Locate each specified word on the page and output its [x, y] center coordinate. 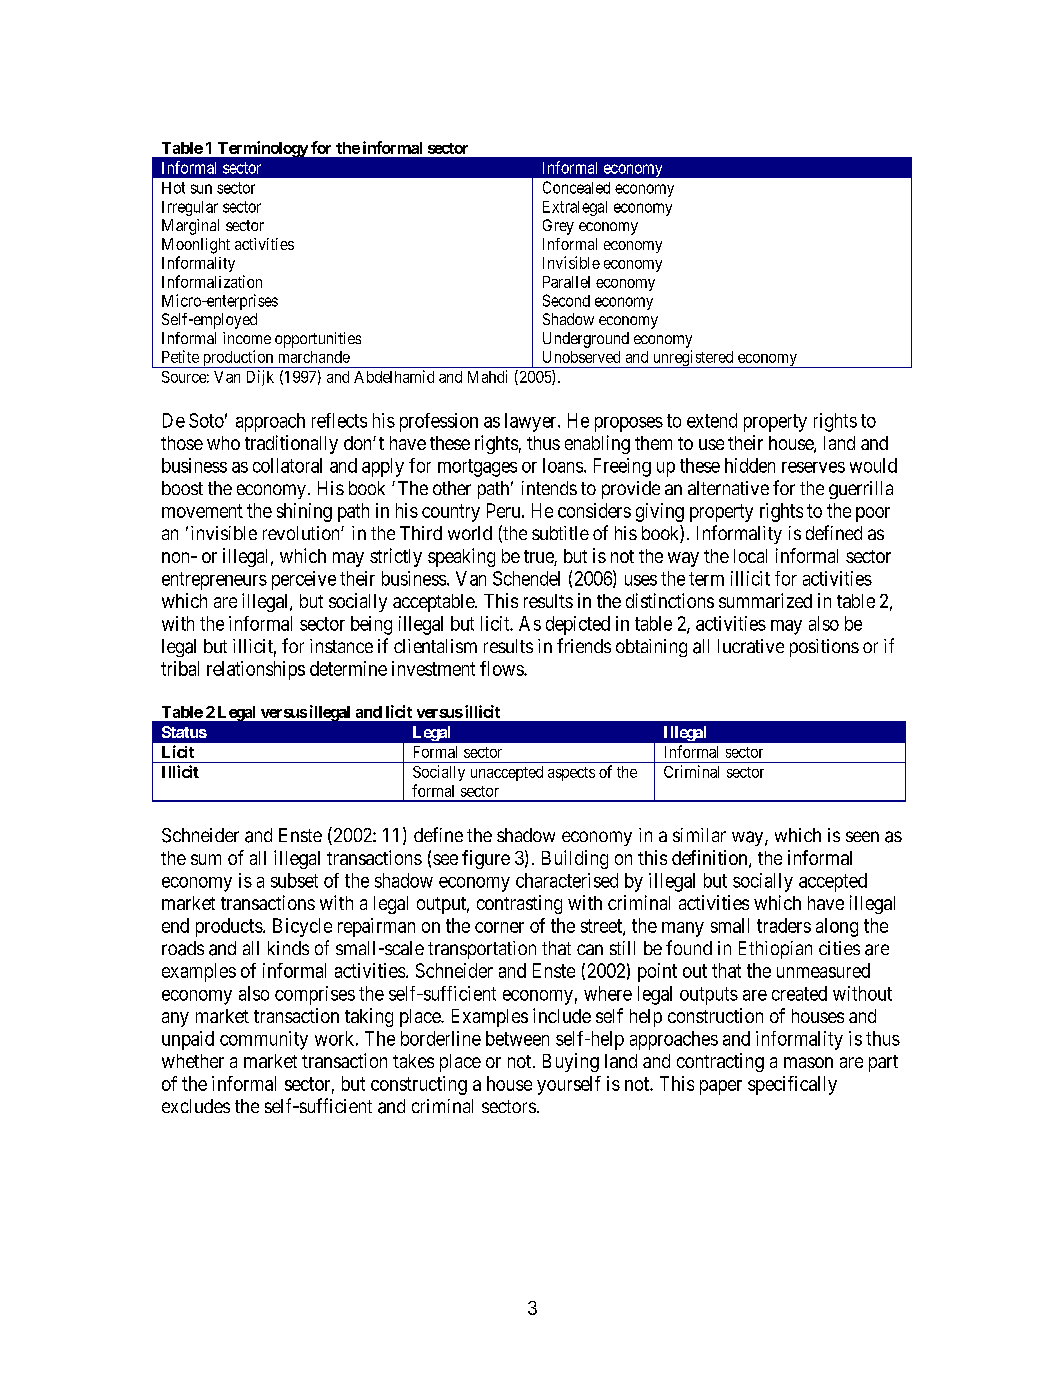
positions [824, 648]
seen [862, 836]
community [264, 1040]
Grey [558, 227]
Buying [571, 1062]
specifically [792, 1085]
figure [486, 859]
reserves [813, 467]
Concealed [576, 187]
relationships [256, 670]
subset [294, 880]
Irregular [190, 208]
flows [502, 668]
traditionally [291, 444]
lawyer [532, 422]
